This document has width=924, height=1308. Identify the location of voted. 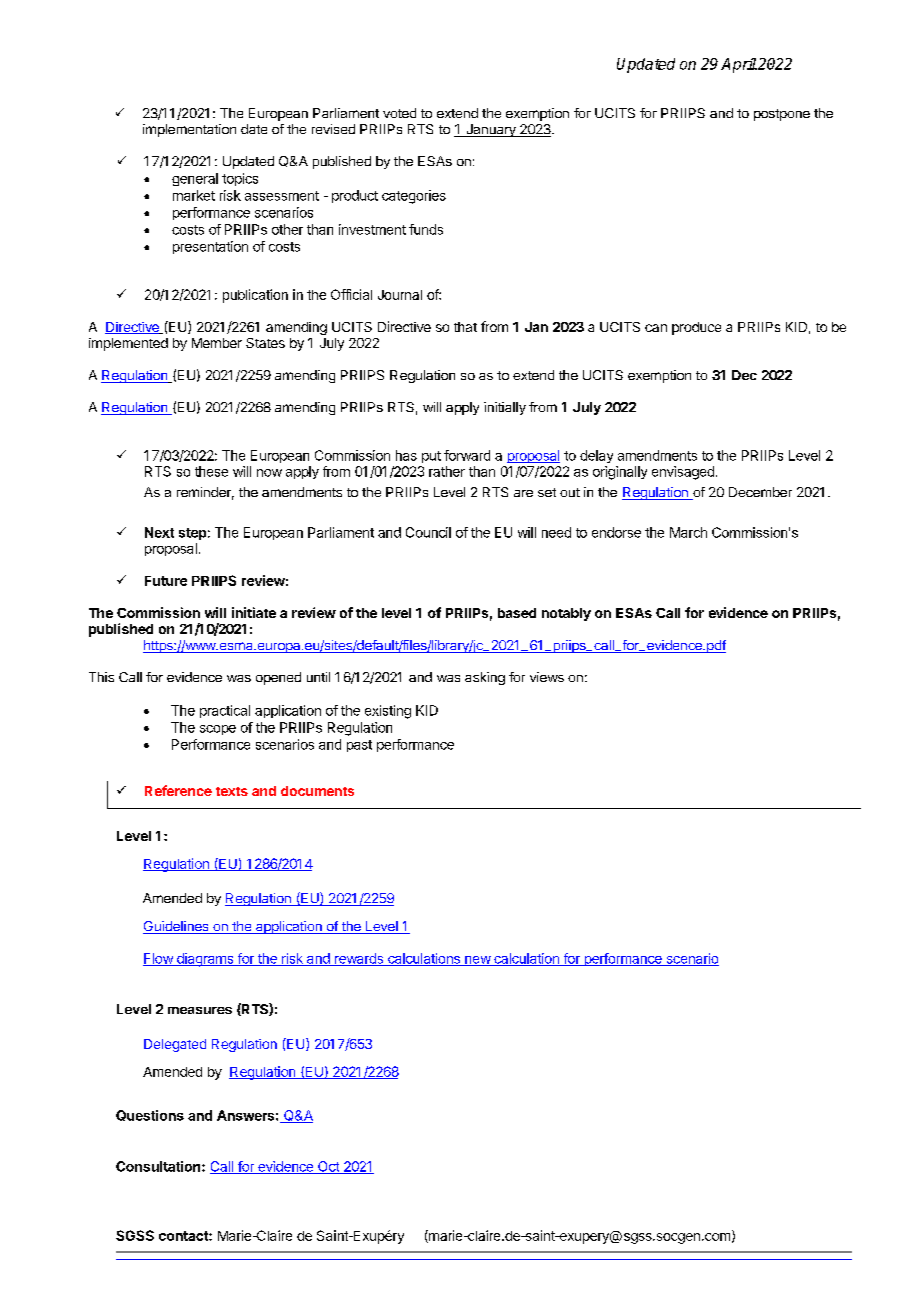
(399, 113).
